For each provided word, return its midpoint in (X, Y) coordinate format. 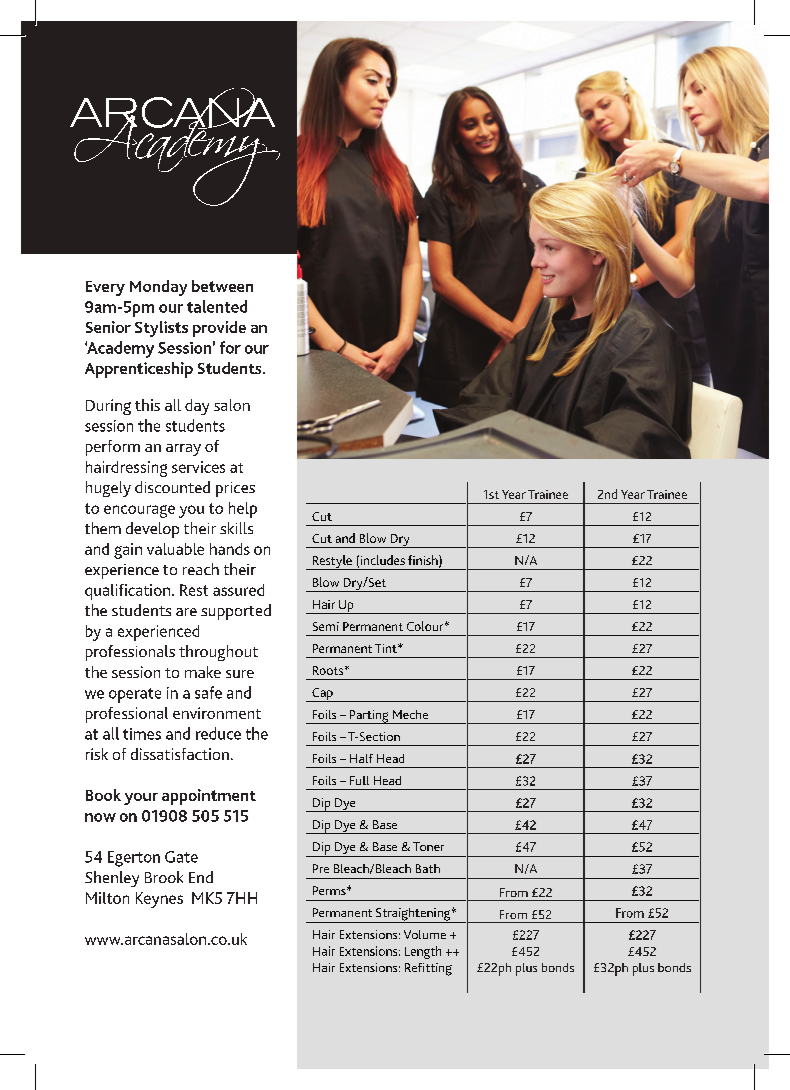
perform (113, 448)
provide (219, 329)
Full (359, 780)
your (141, 799)
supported (236, 612)
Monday (158, 288)
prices (235, 489)
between (222, 286)
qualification (129, 592)
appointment (209, 797)
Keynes (159, 900)
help (243, 510)
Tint (387, 648)
